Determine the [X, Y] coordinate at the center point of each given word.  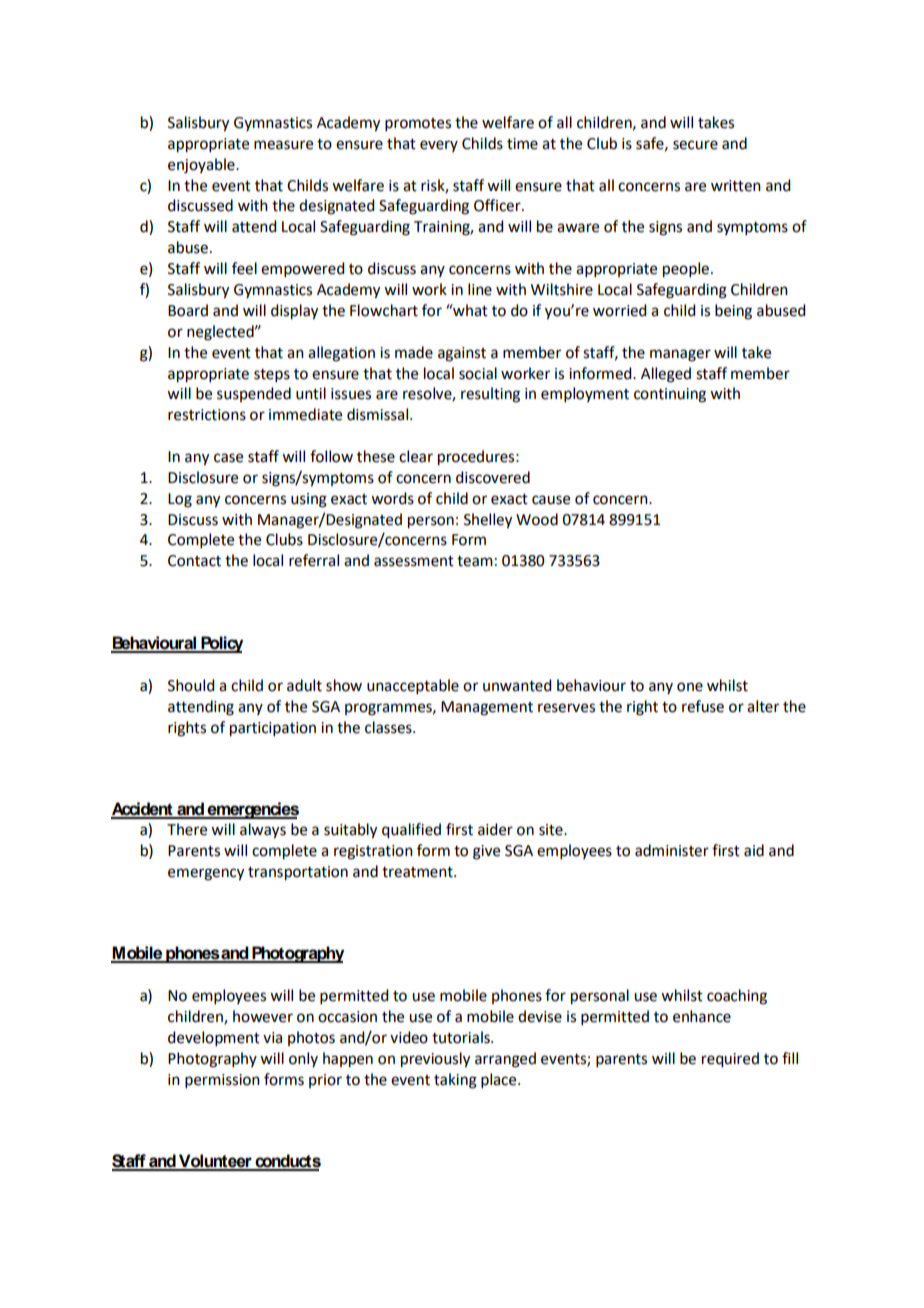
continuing [670, 395]
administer [672, 850]
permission [222, 1081]
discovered [493, 477]
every [439, 146]
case [228, 458]
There [187, 829]
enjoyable [202, 166]
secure [695, 145]
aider [495, 829]
